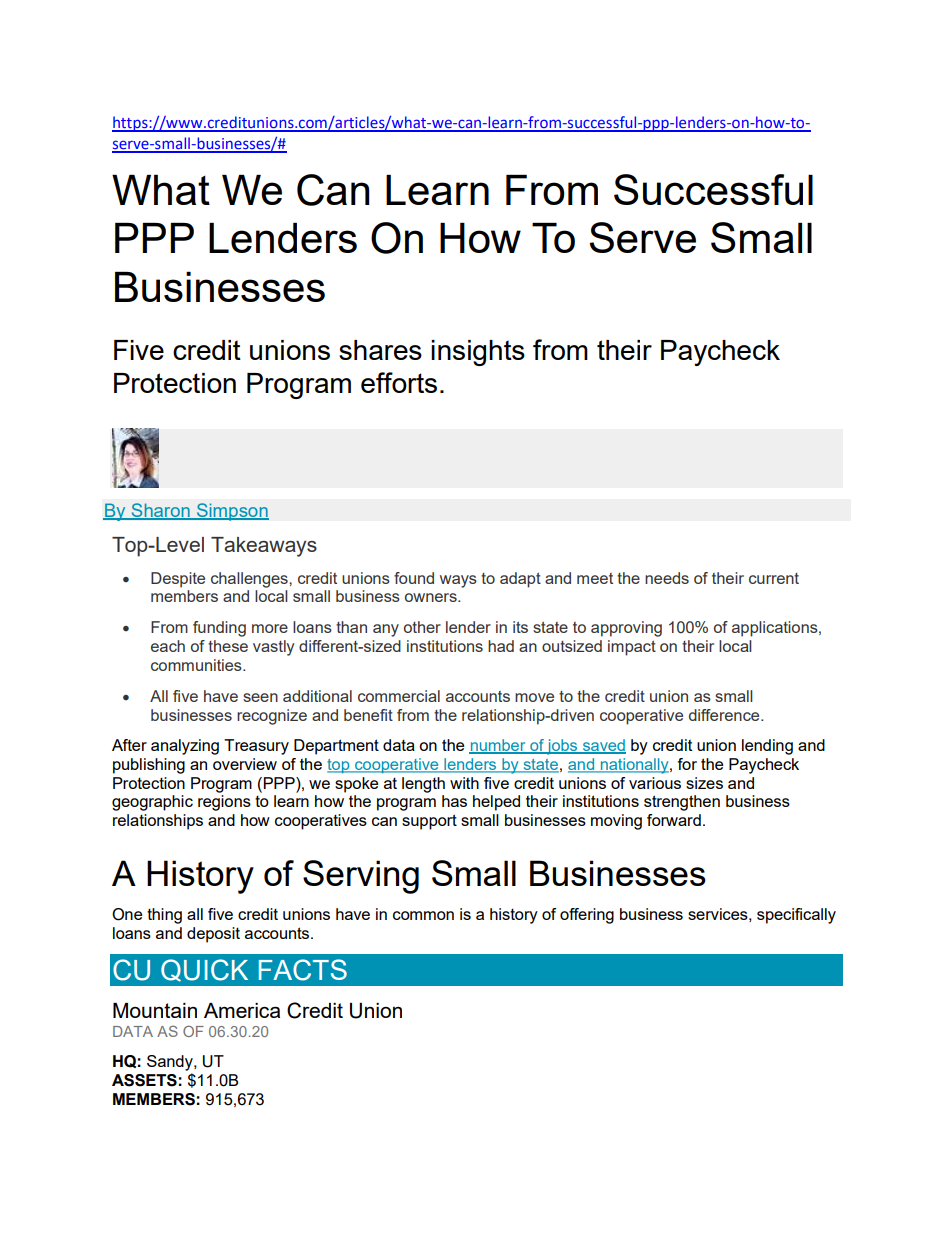  Describe the element at coordinates (423, 915) in the screenshot. I see `common` at that location.
